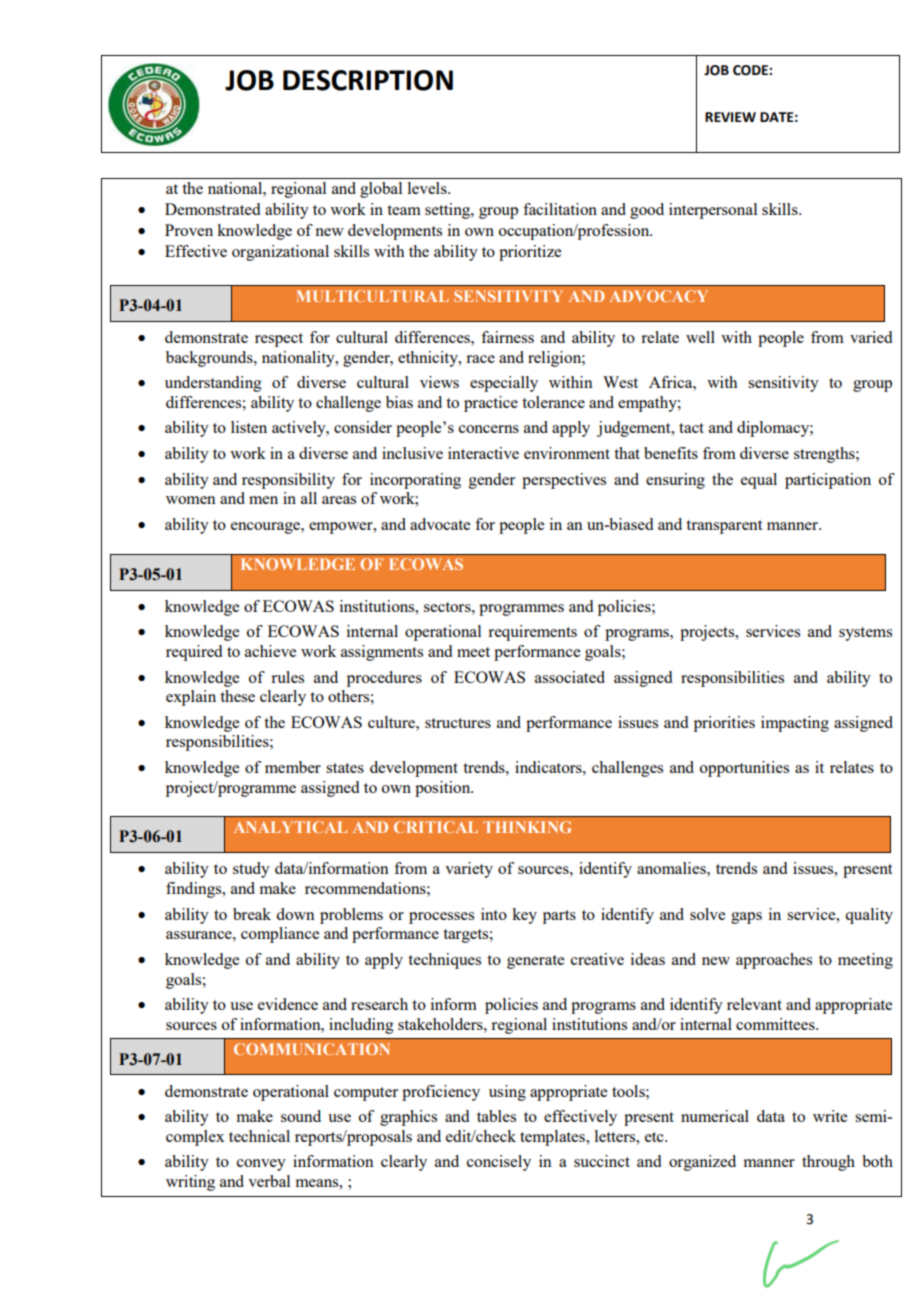 Image resolution: width=924 pixels, height=1308 pixels. What do you see at coordinates (730, 117) in the screenshot?
I see `REVIEW` at bounding box center [730, 117].
